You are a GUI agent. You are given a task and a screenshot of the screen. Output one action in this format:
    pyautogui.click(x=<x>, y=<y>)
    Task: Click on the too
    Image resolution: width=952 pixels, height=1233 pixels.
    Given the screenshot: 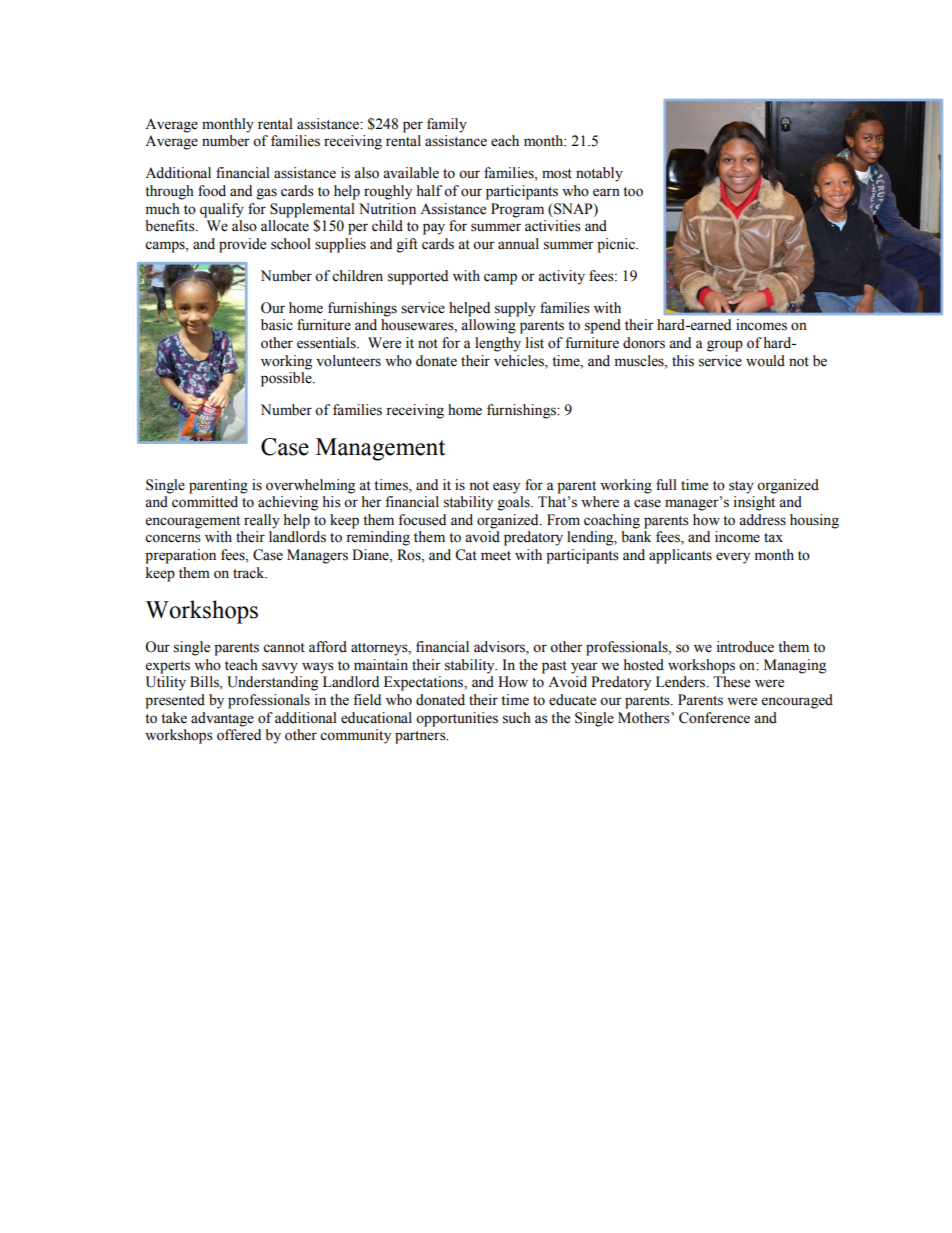 What is the action you would take?
    pyautogui.click(x=633, y=192)
